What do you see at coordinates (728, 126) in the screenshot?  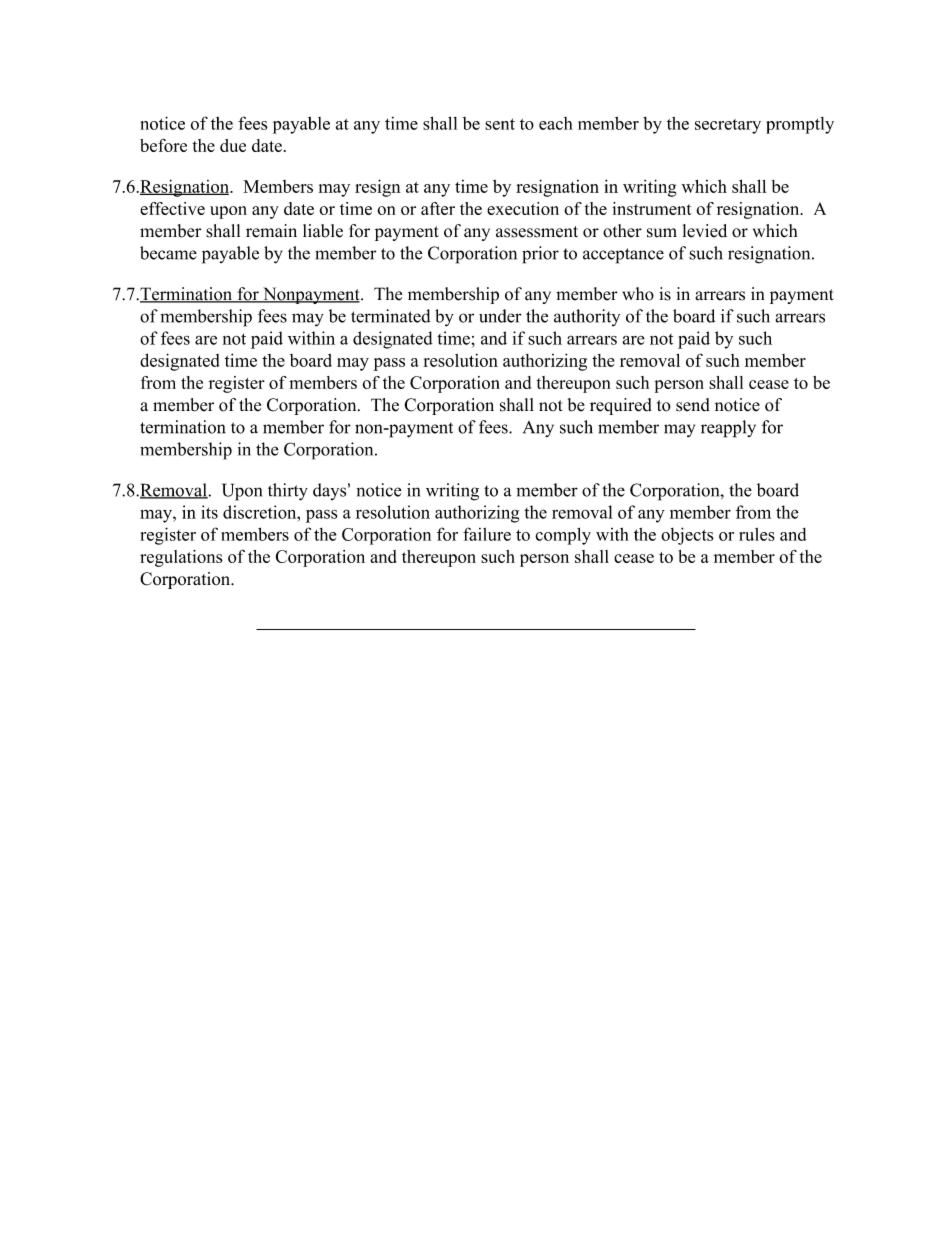 I see `secretary` at bounding box center [728, 126].
